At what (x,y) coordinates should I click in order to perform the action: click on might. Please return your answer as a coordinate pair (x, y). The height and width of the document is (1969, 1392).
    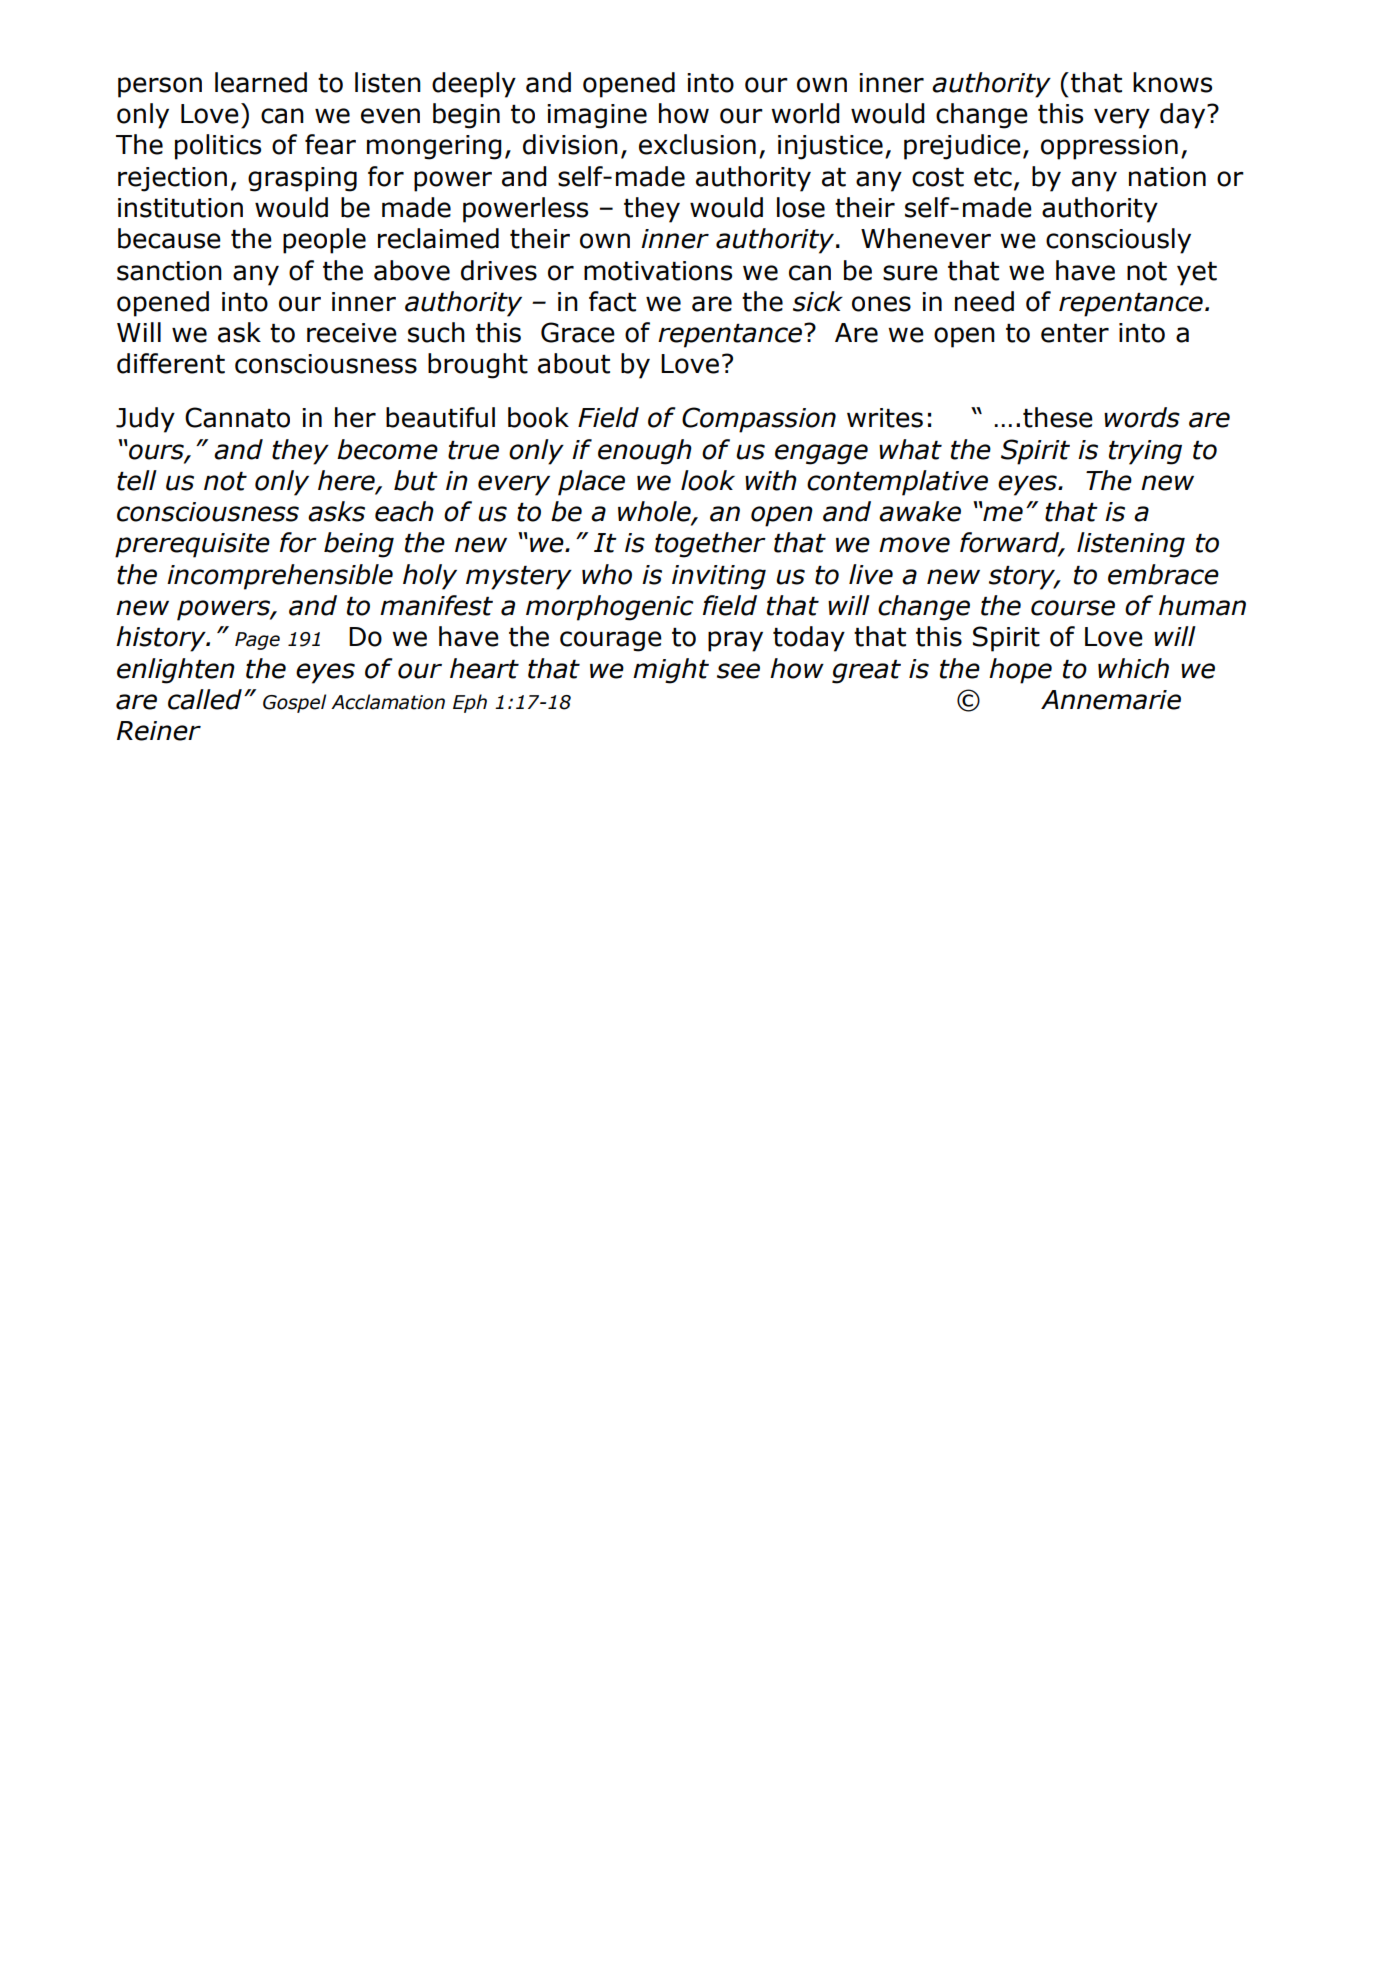
    Looking at the image, I should click on (671, 671).
